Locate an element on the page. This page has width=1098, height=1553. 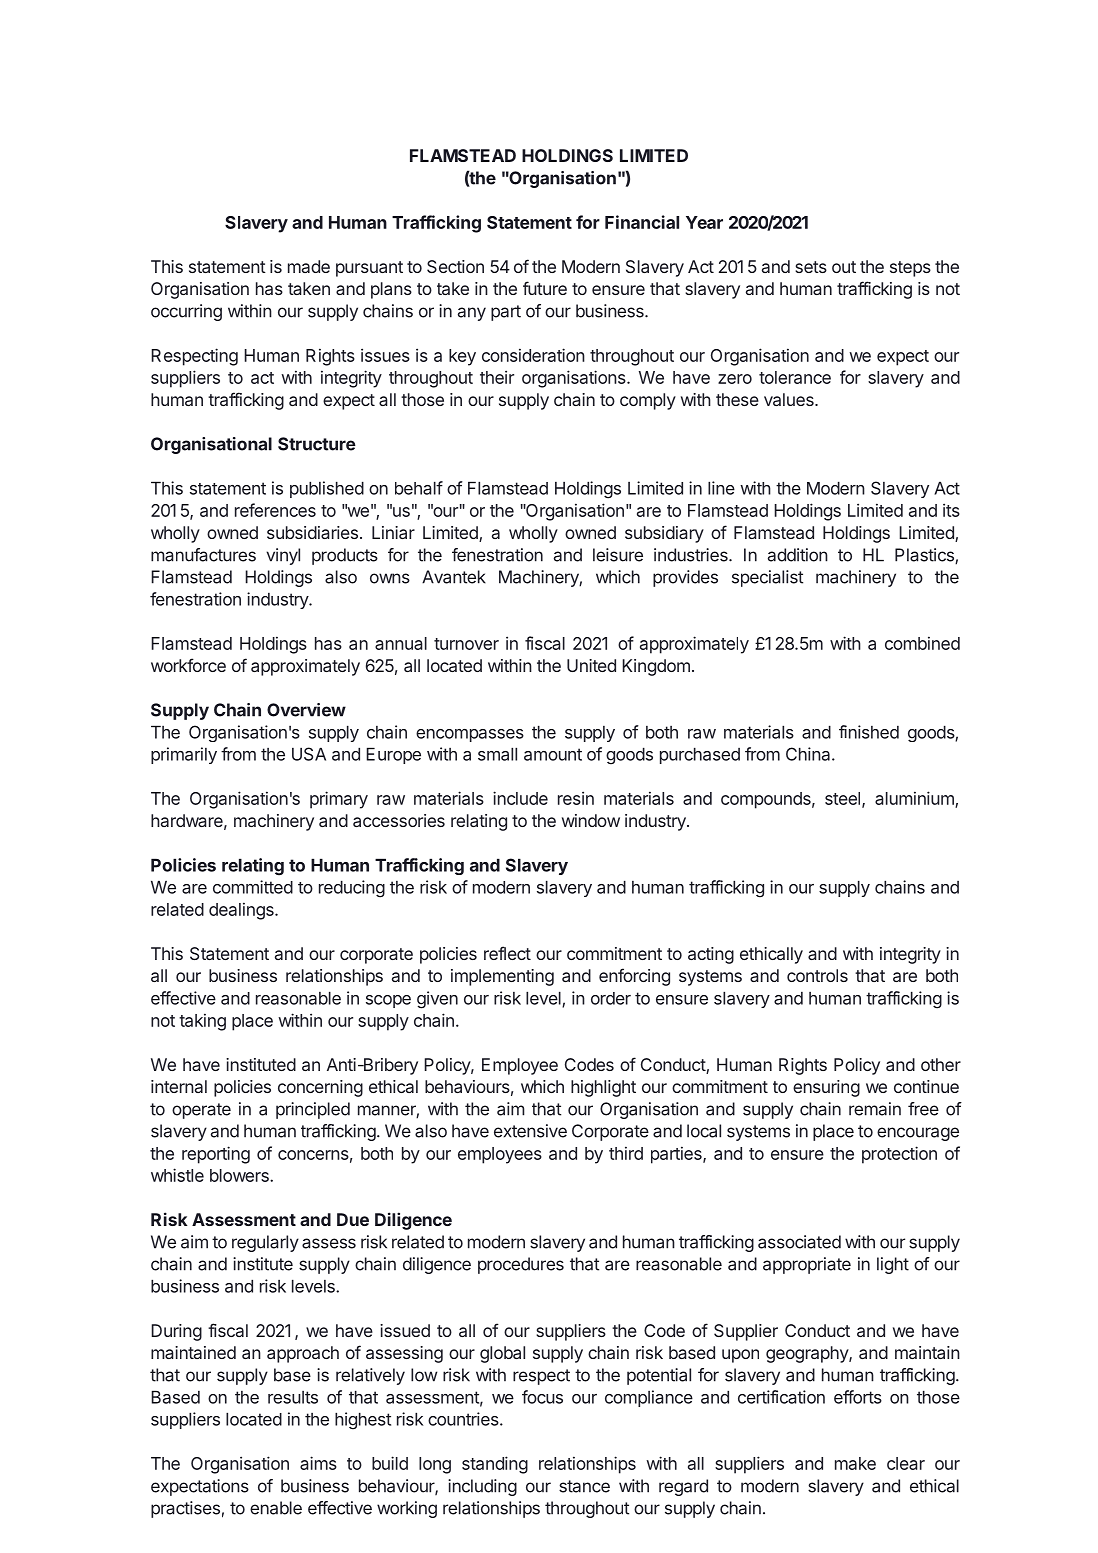
make is located at coordinates (855, 1463).
